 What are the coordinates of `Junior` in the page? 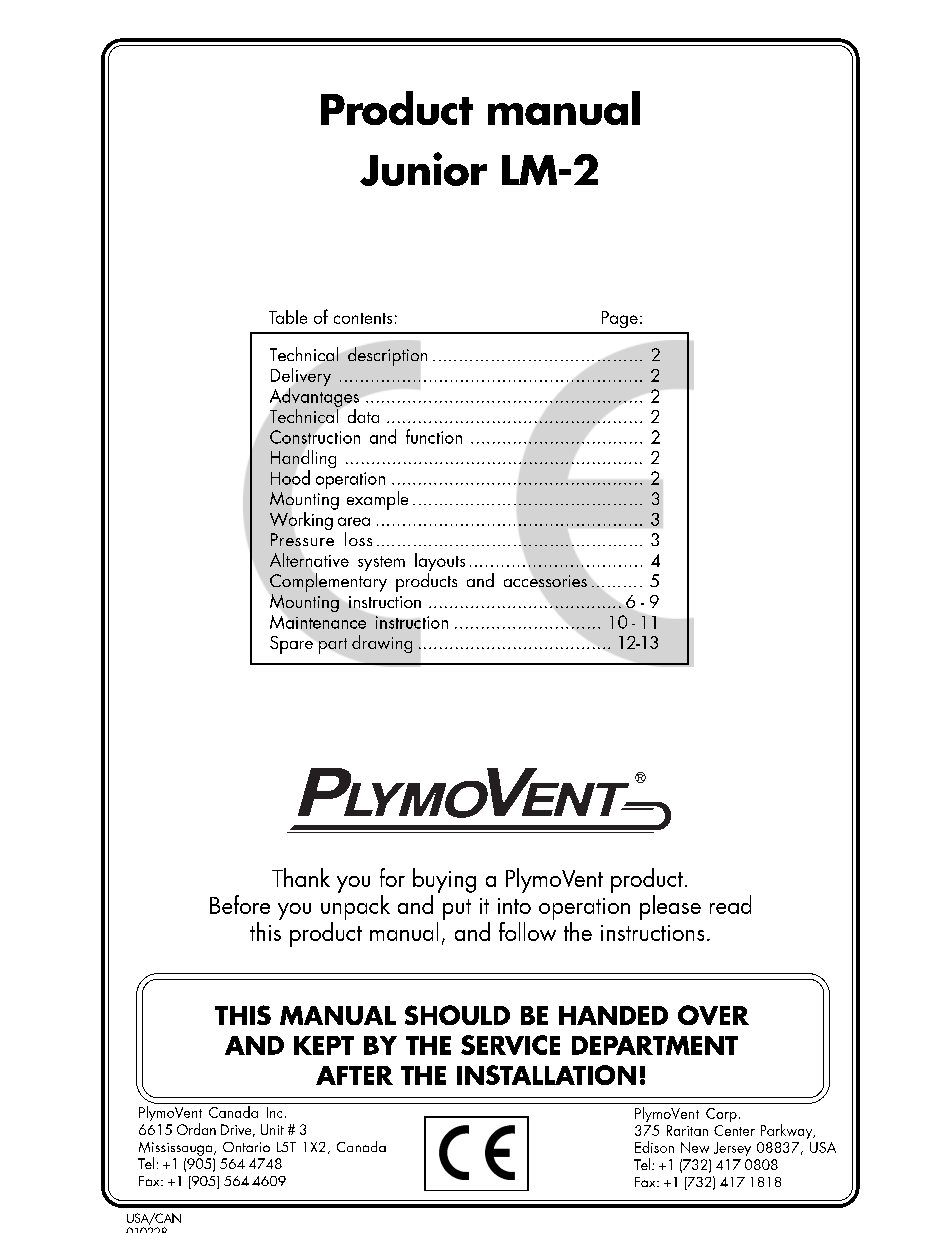 It's located at (423, 169).
